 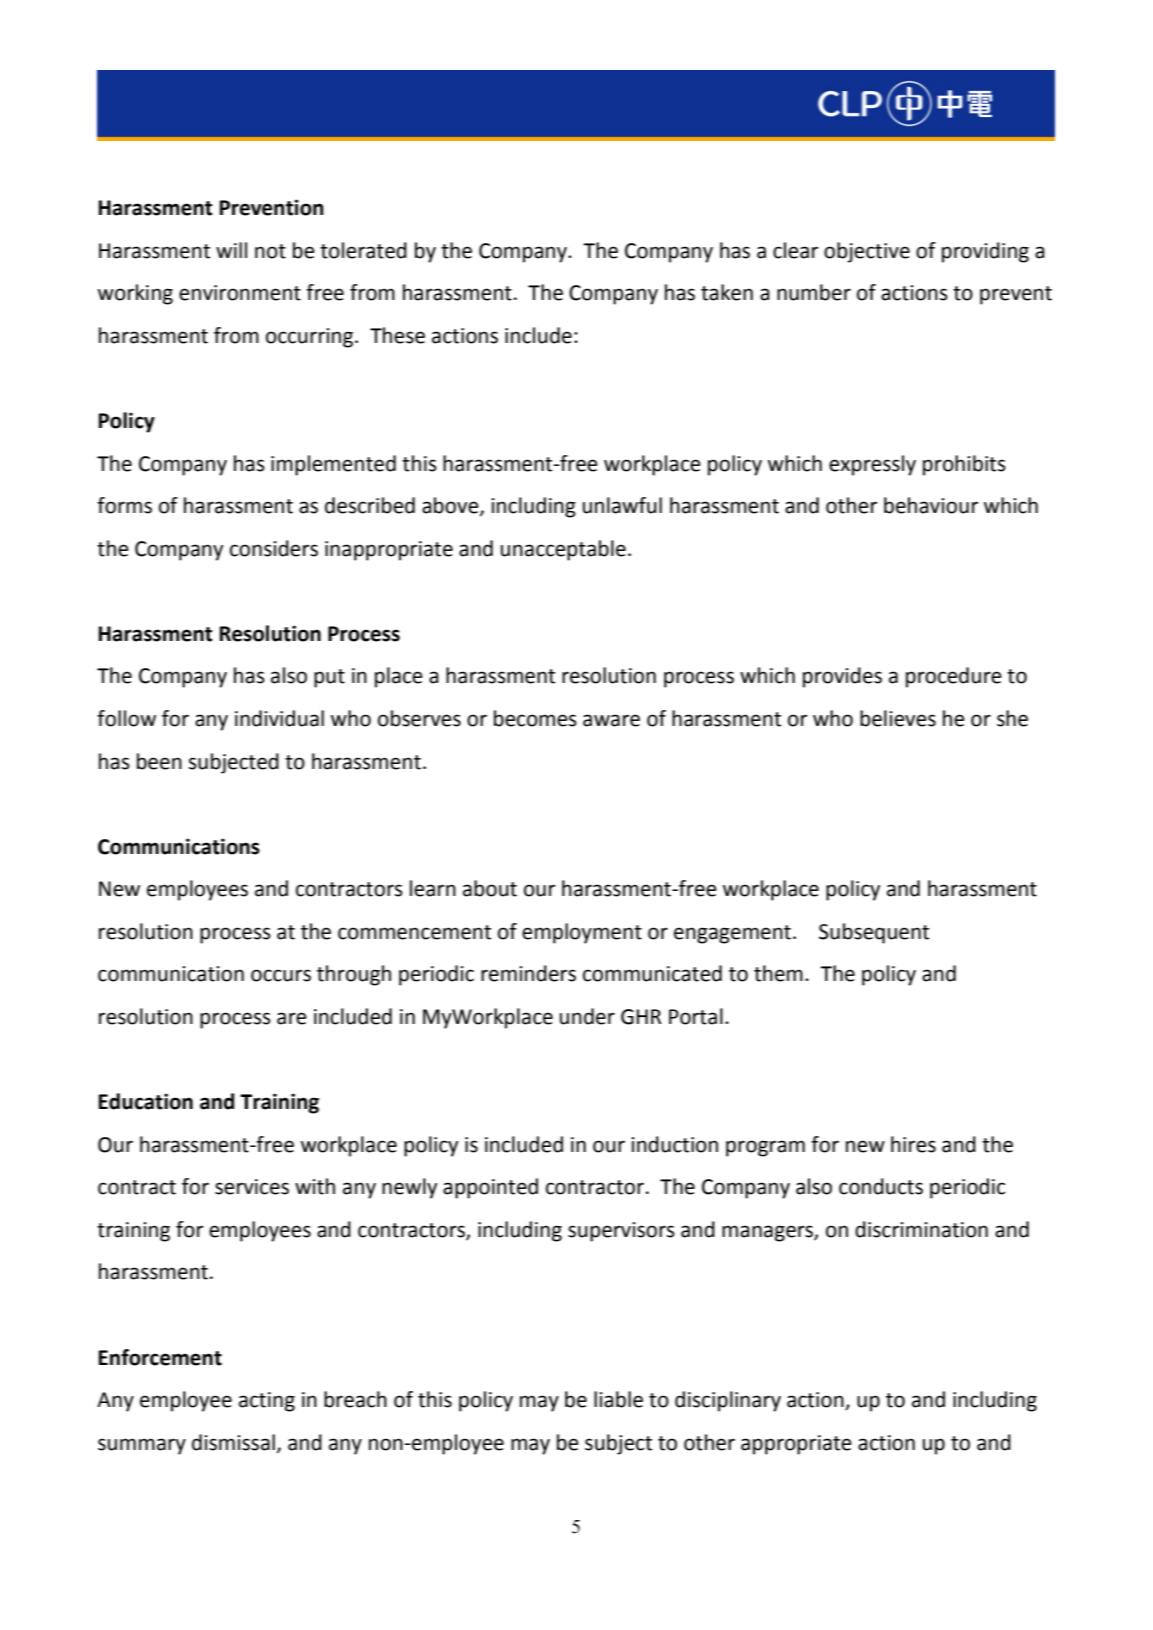 I want to click on objective, so click(x=867, y=252).
